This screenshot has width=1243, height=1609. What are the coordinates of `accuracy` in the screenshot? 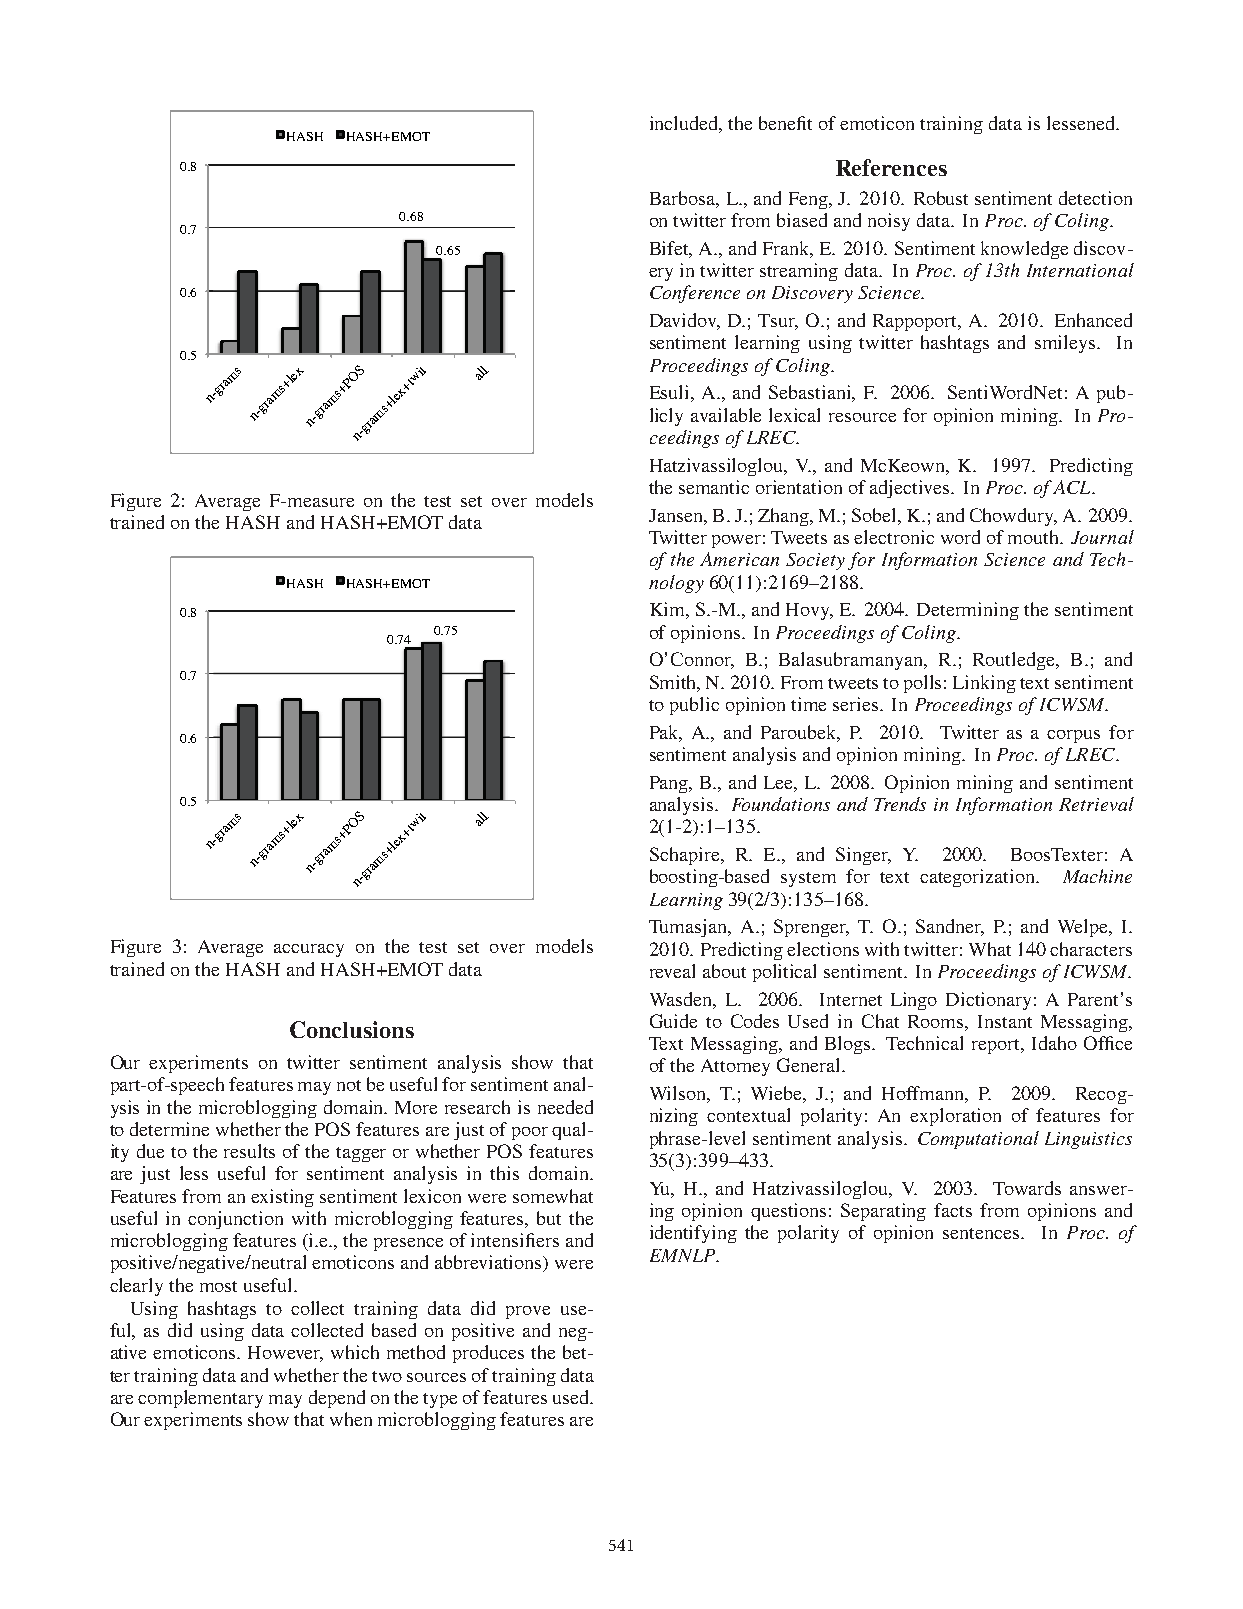 It's located at (309, 950).
